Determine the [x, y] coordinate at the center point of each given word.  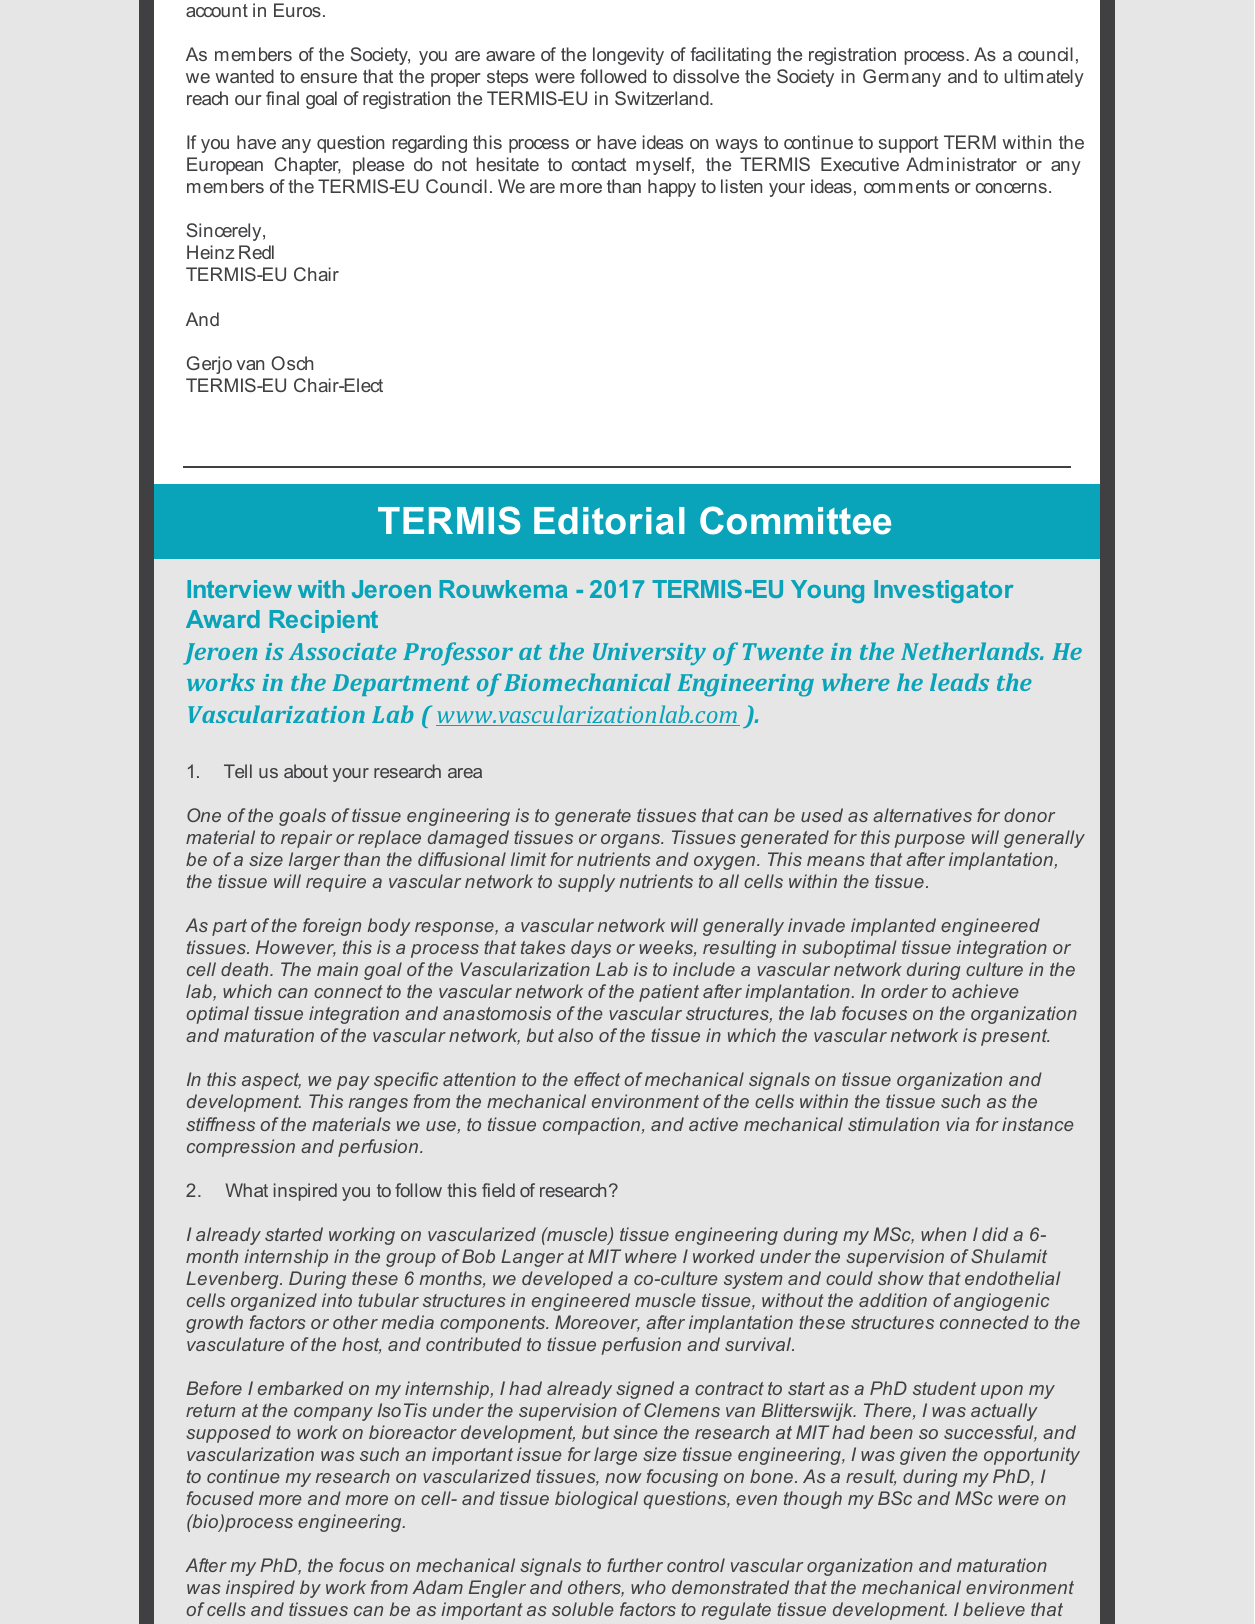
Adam [437, 1587]
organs [632, 841]
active [713, 1124]
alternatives [922, 815]
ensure [328, 78]
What [247, 1190]
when [943, 1234]
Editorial [609, 521]
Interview [239, 589]
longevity [628, 56]
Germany [902, 78]
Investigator [944, 591]
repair [306, 839]
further [635, 1565]
